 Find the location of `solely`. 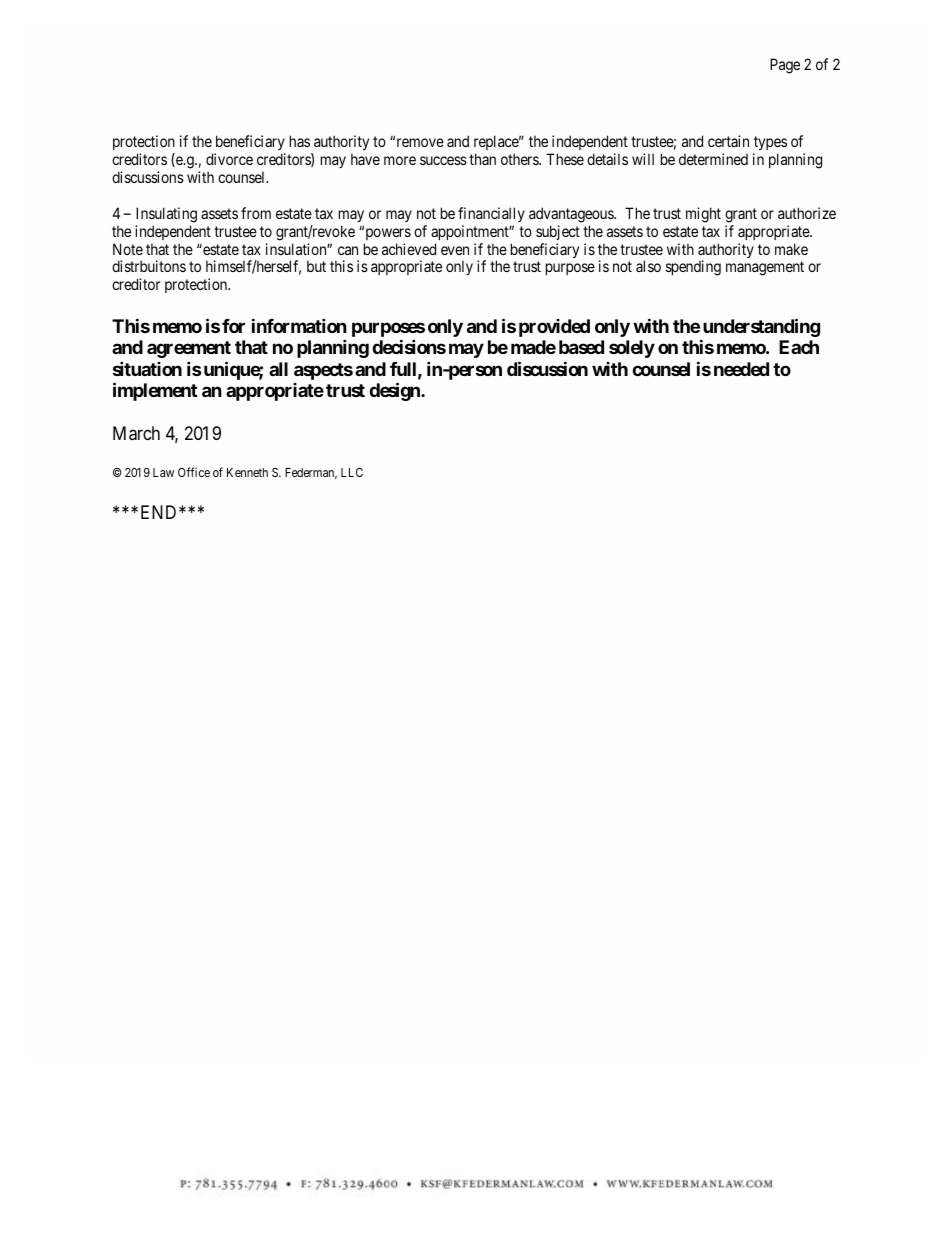

solely is located at coordinates (632, 349).
